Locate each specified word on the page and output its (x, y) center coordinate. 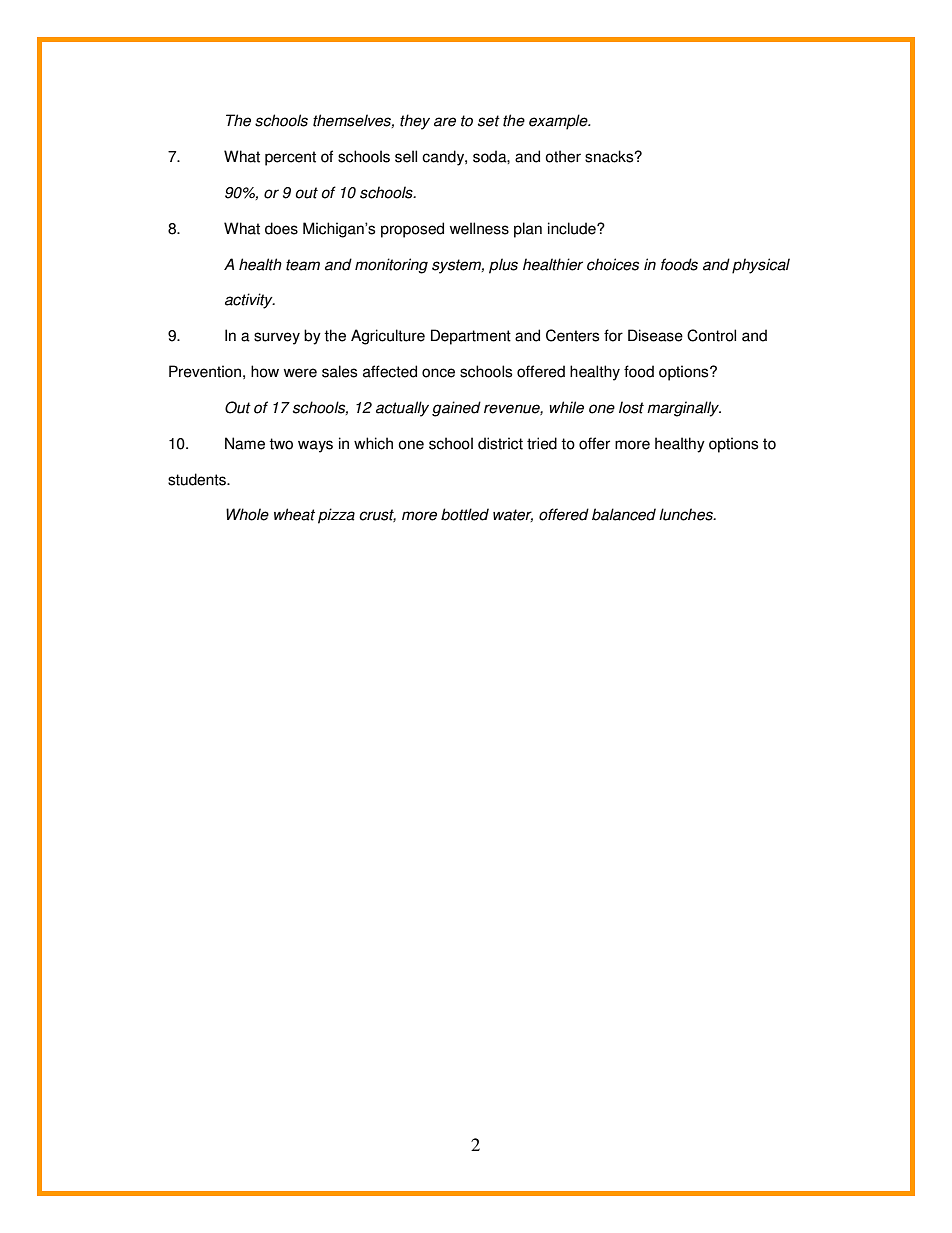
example (559, 122)
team (303, 265)
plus (503, 266)
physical (761, 266)
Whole (247, 514)
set (489, 121)
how (265, 371)
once (438, 373)
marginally (684, 409)
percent (290, 158)
